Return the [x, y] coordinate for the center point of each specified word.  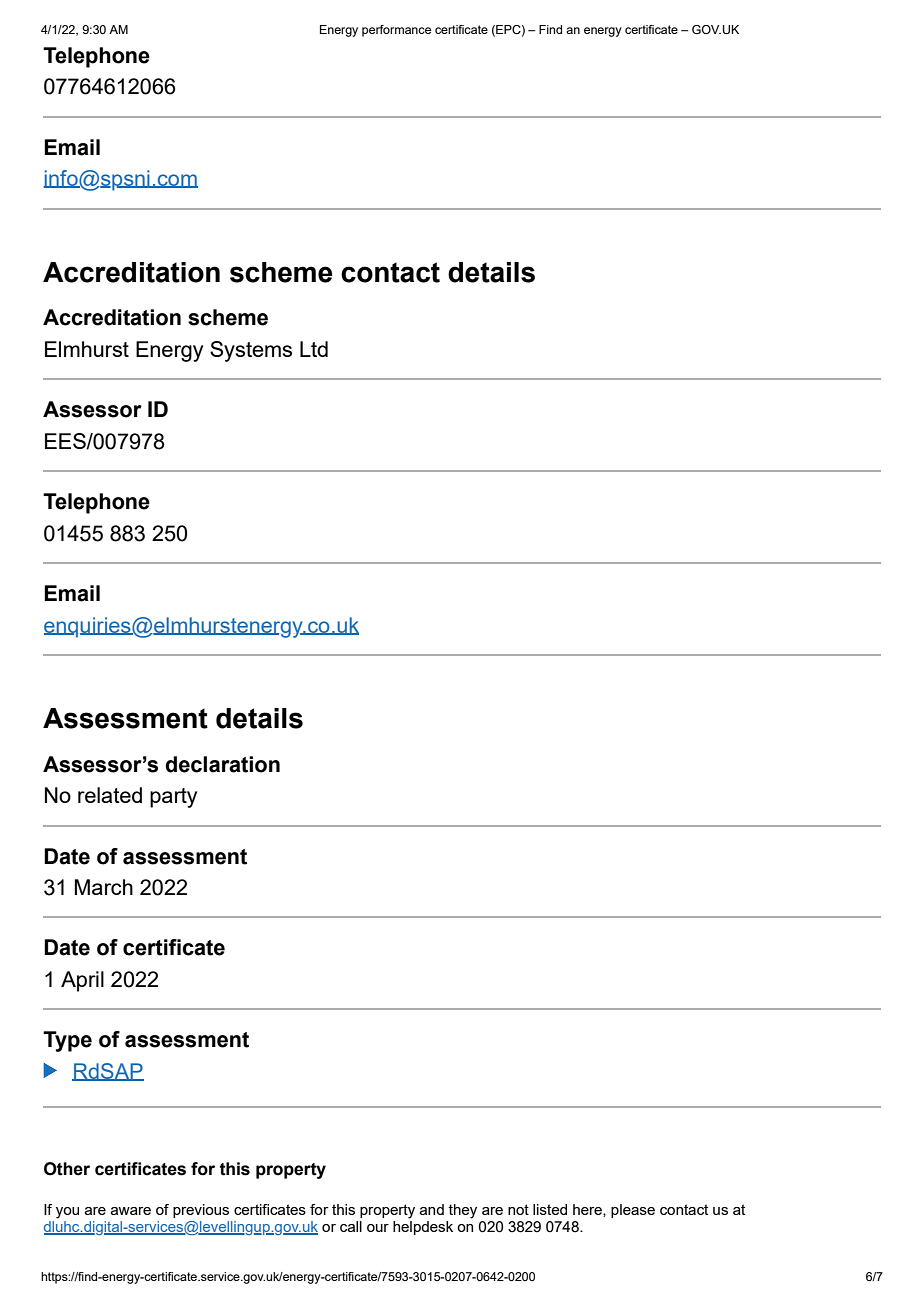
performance [396, 31]
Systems [251, 351]
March [104, 887]
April [82, 981]
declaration [222, 764]
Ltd [314, 349]
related [110, 795]
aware [131, 1211]
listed [550, 1209]
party [173, 798]
